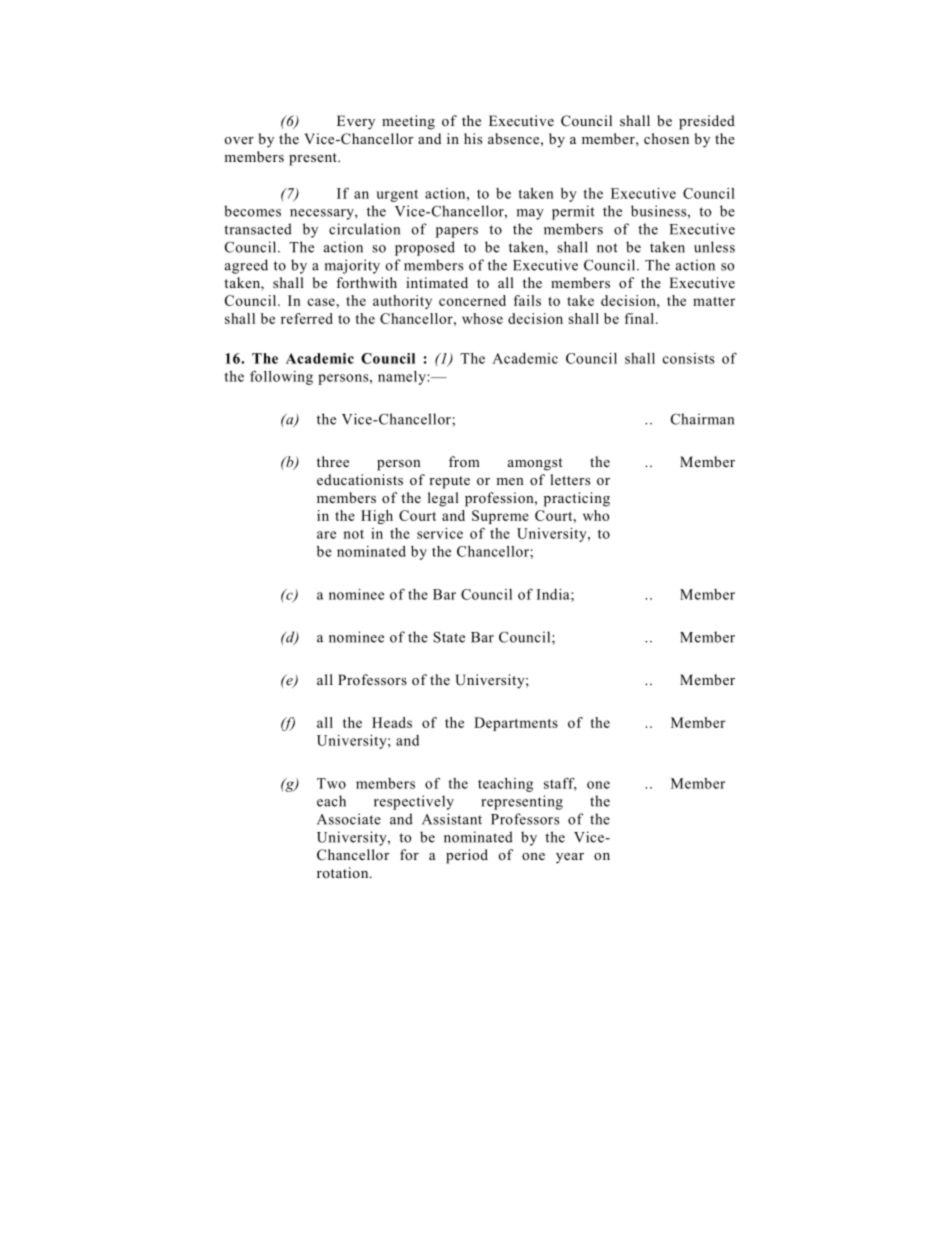 This image has height=1233, width=952. Describe the element at coordinates (239, 140) in the image. I see `over` at that location.
